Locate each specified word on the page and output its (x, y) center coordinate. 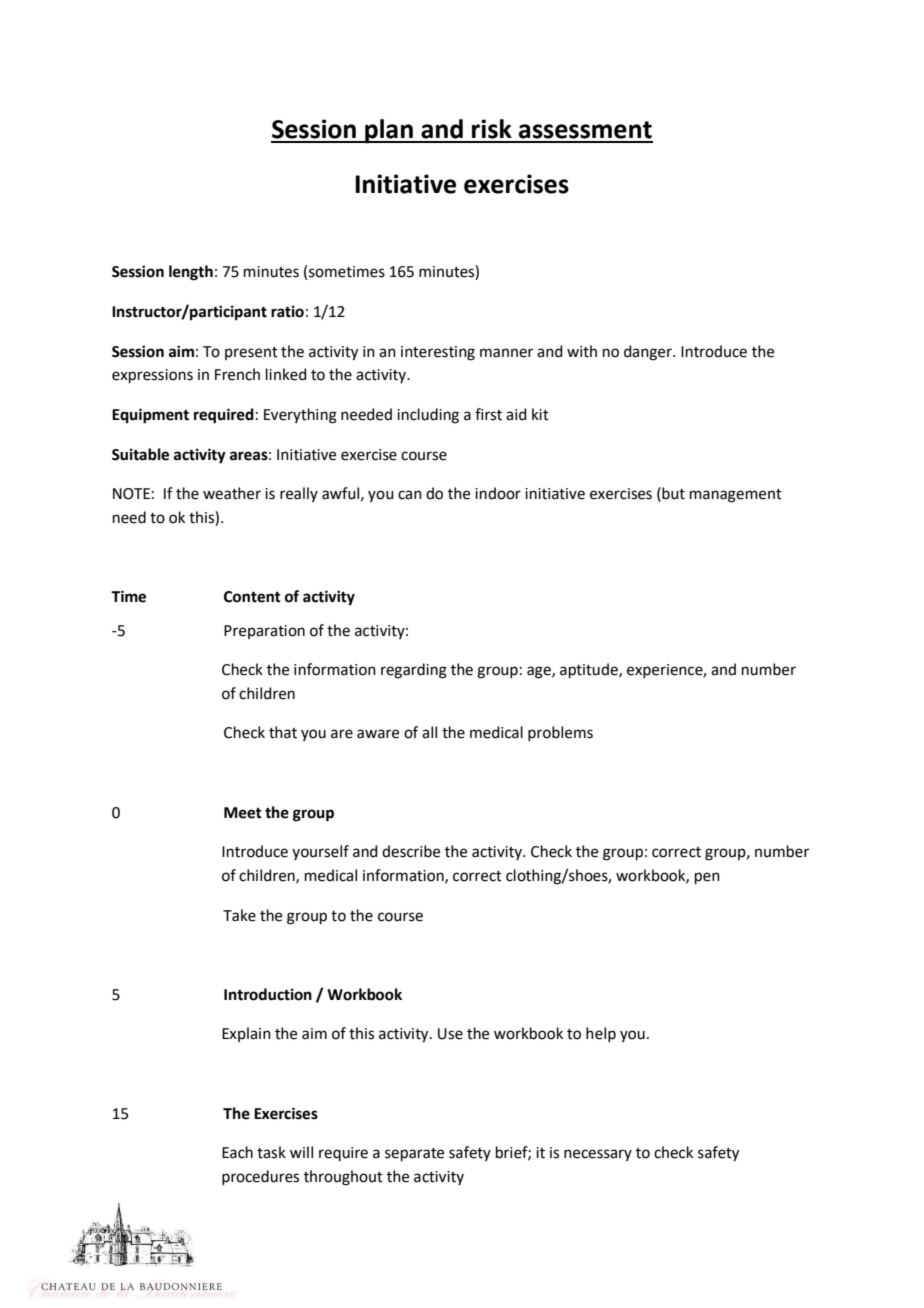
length (191, 273)
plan (389, 131)
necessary (598, 1155)
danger (649, 353)
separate (414, 1154)
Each (237, 1152)
